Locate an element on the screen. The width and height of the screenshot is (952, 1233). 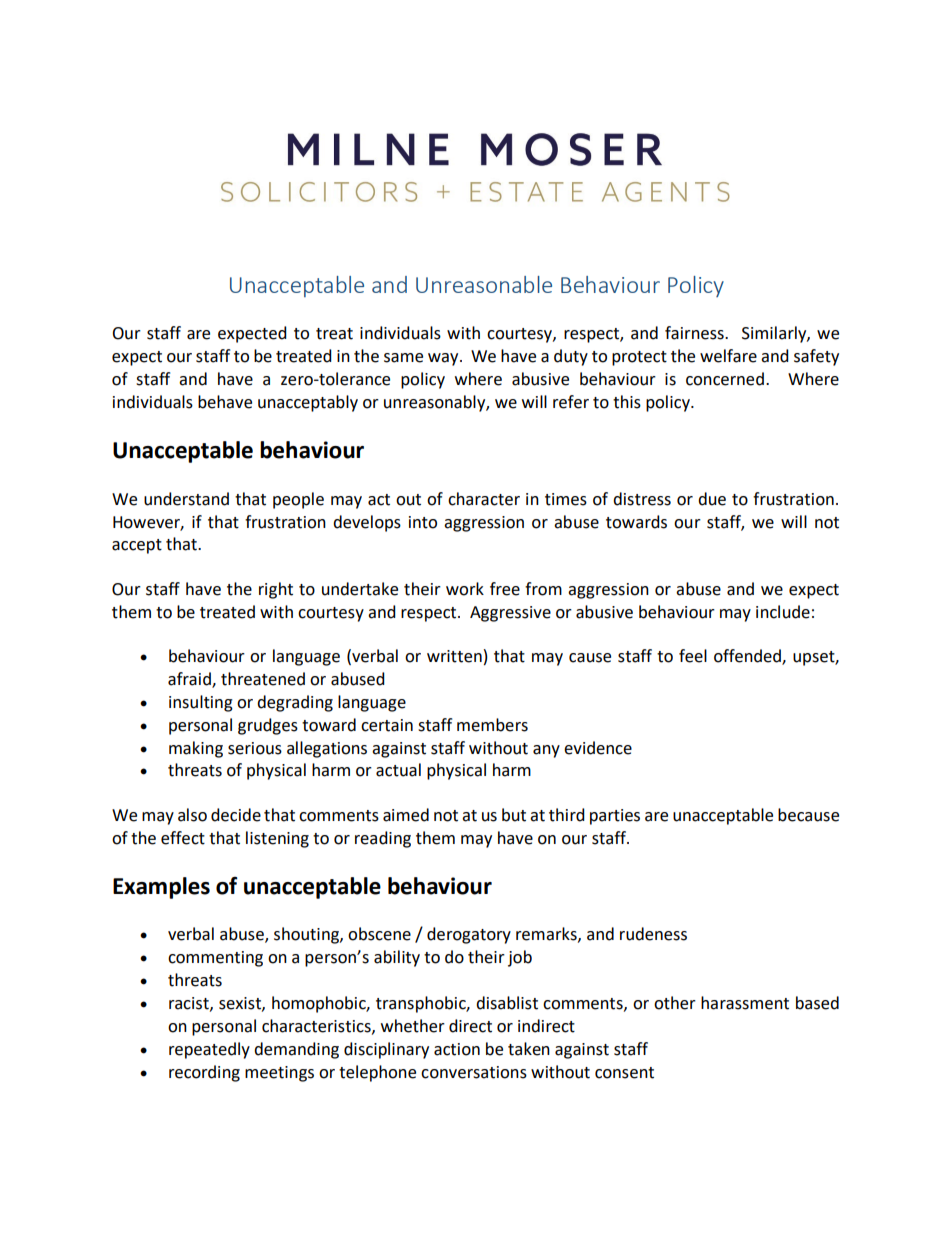
but is located at coordinates (514, 815).
